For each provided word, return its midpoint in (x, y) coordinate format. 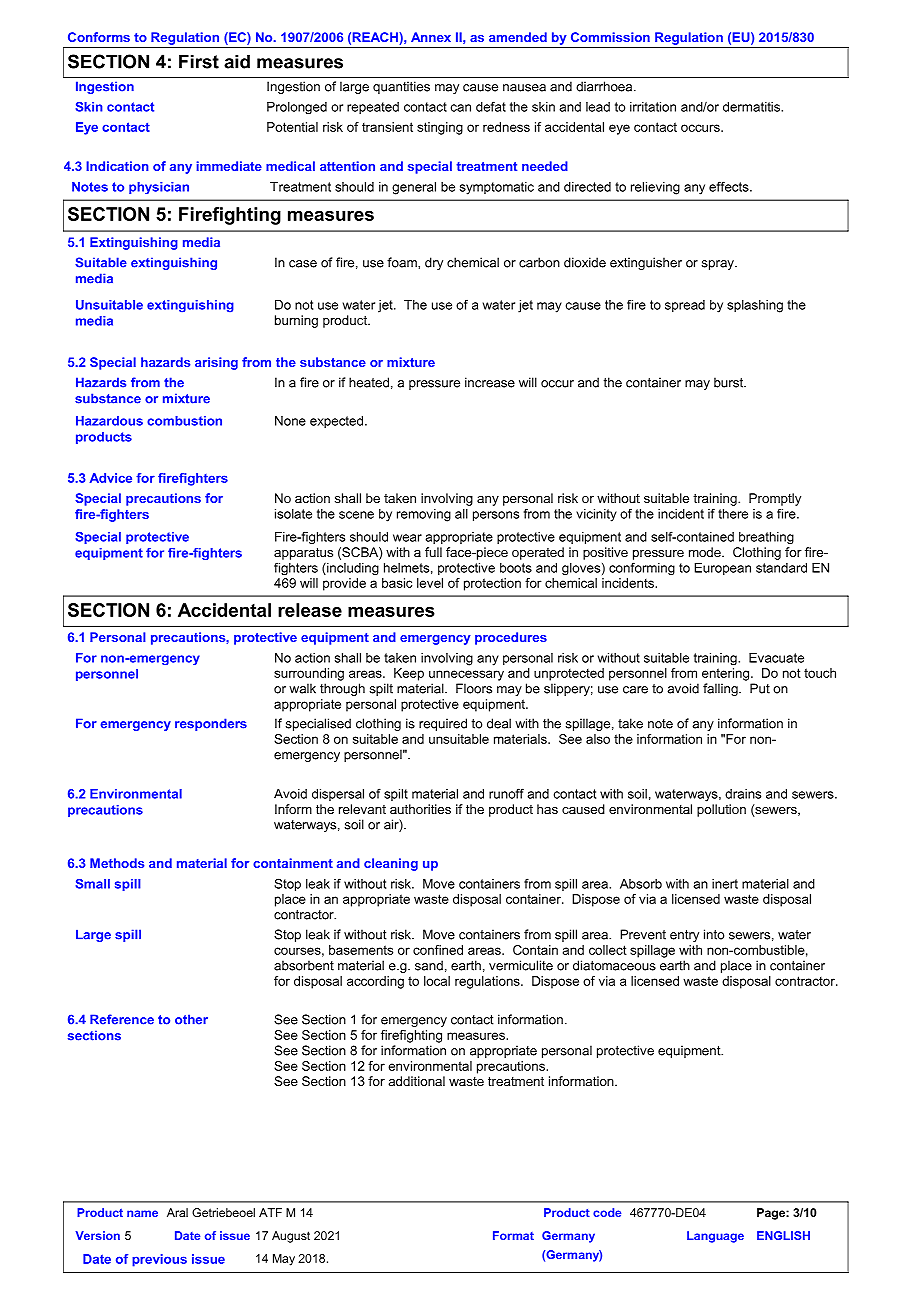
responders (211, 724)
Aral (177, 1212)
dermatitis (752, 107)
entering (725, 674)
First (199, 61)
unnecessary (466, 675)
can (461, 108)
